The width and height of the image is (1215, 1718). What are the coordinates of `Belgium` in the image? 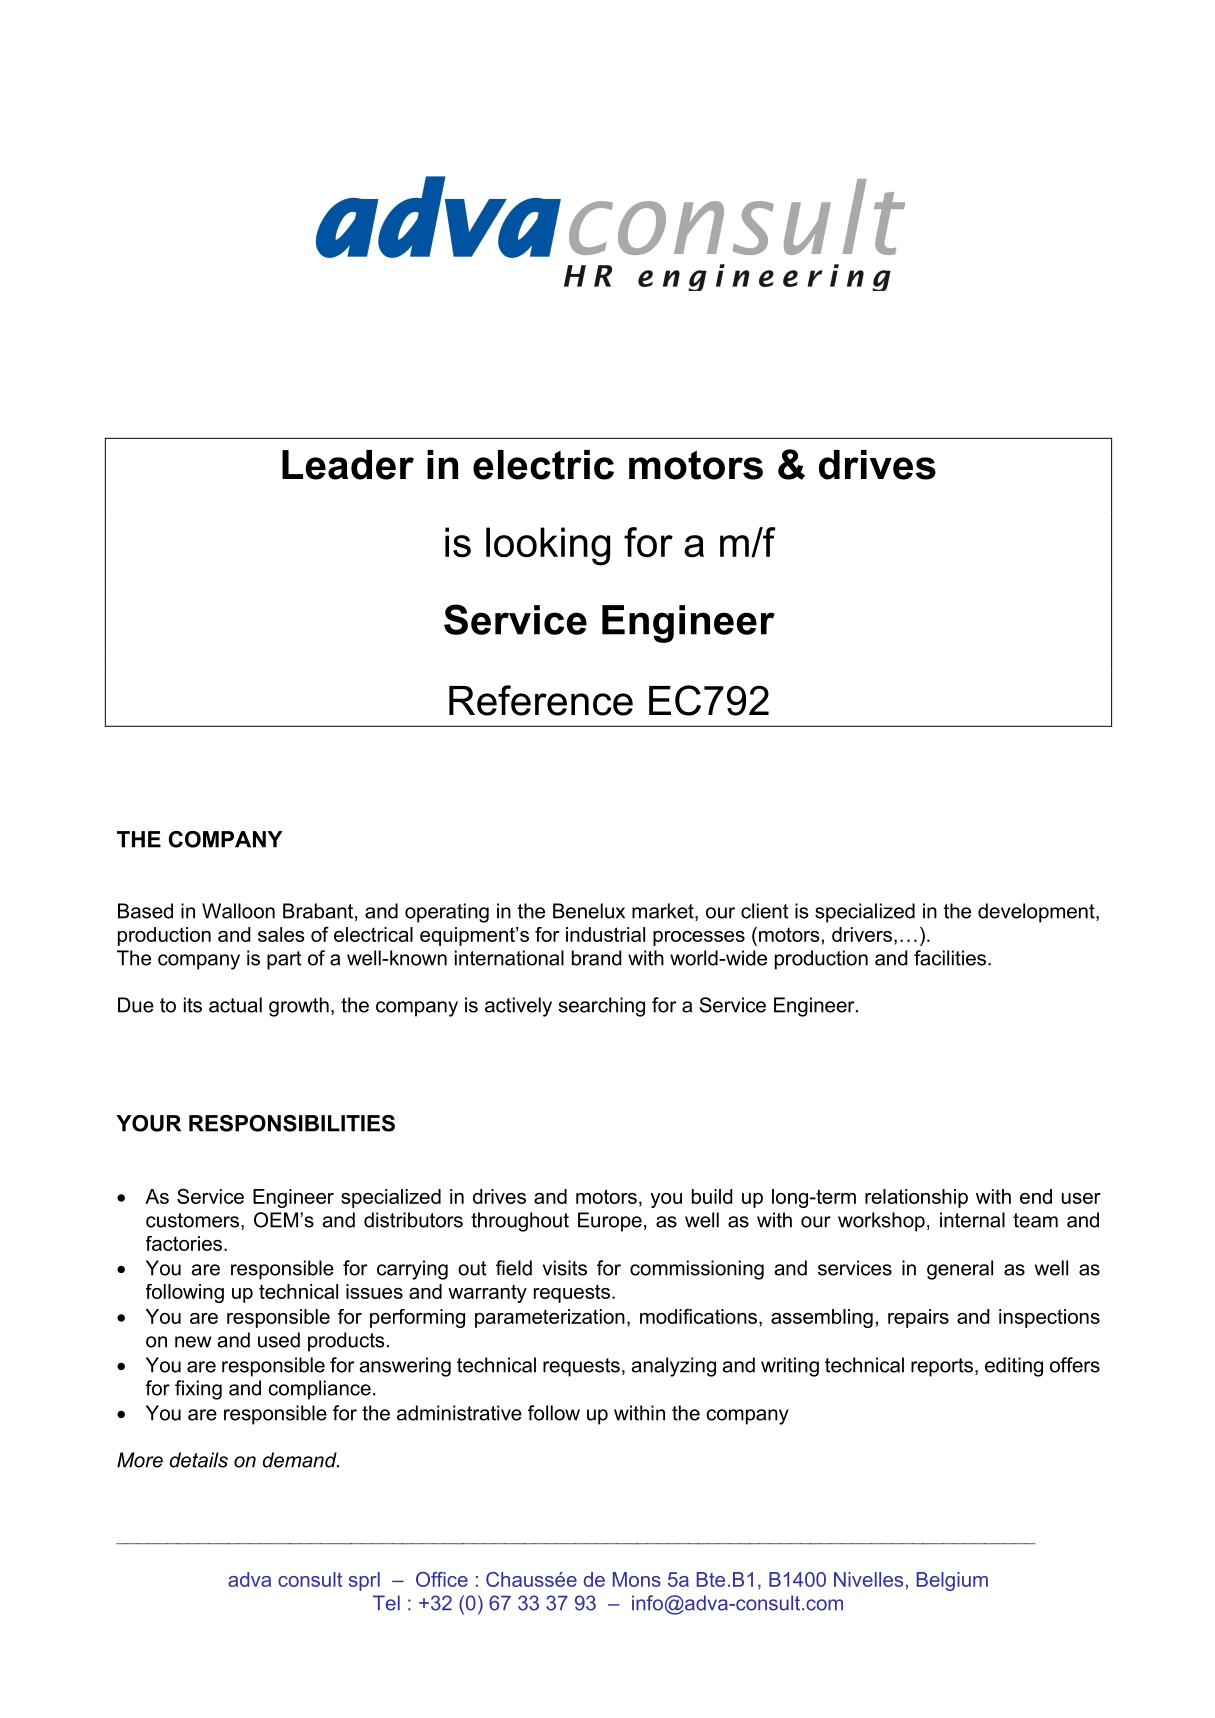 It's located at (952, 1581).
